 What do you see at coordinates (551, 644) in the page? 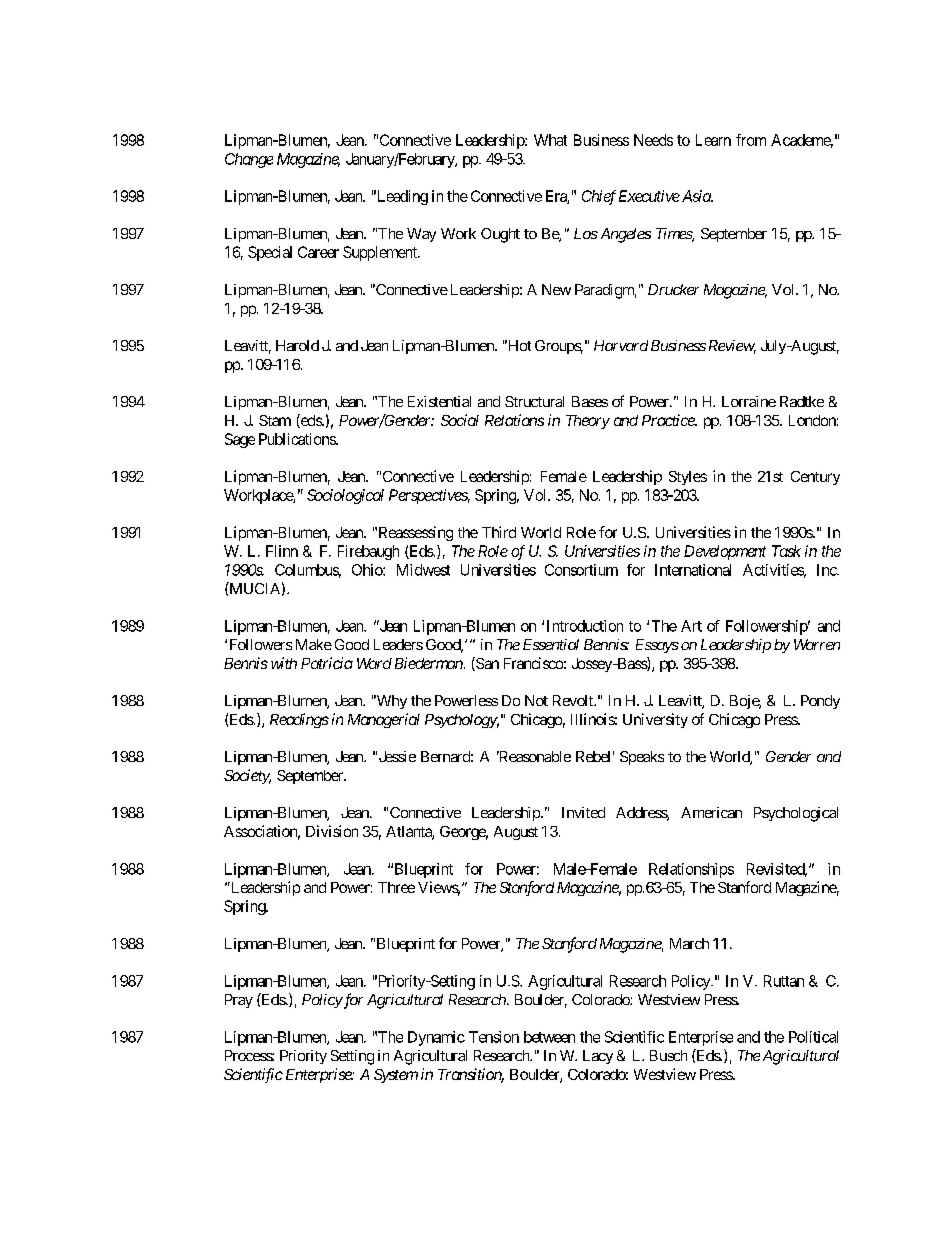
I see `Essential` at bounding box center [551, 644].
